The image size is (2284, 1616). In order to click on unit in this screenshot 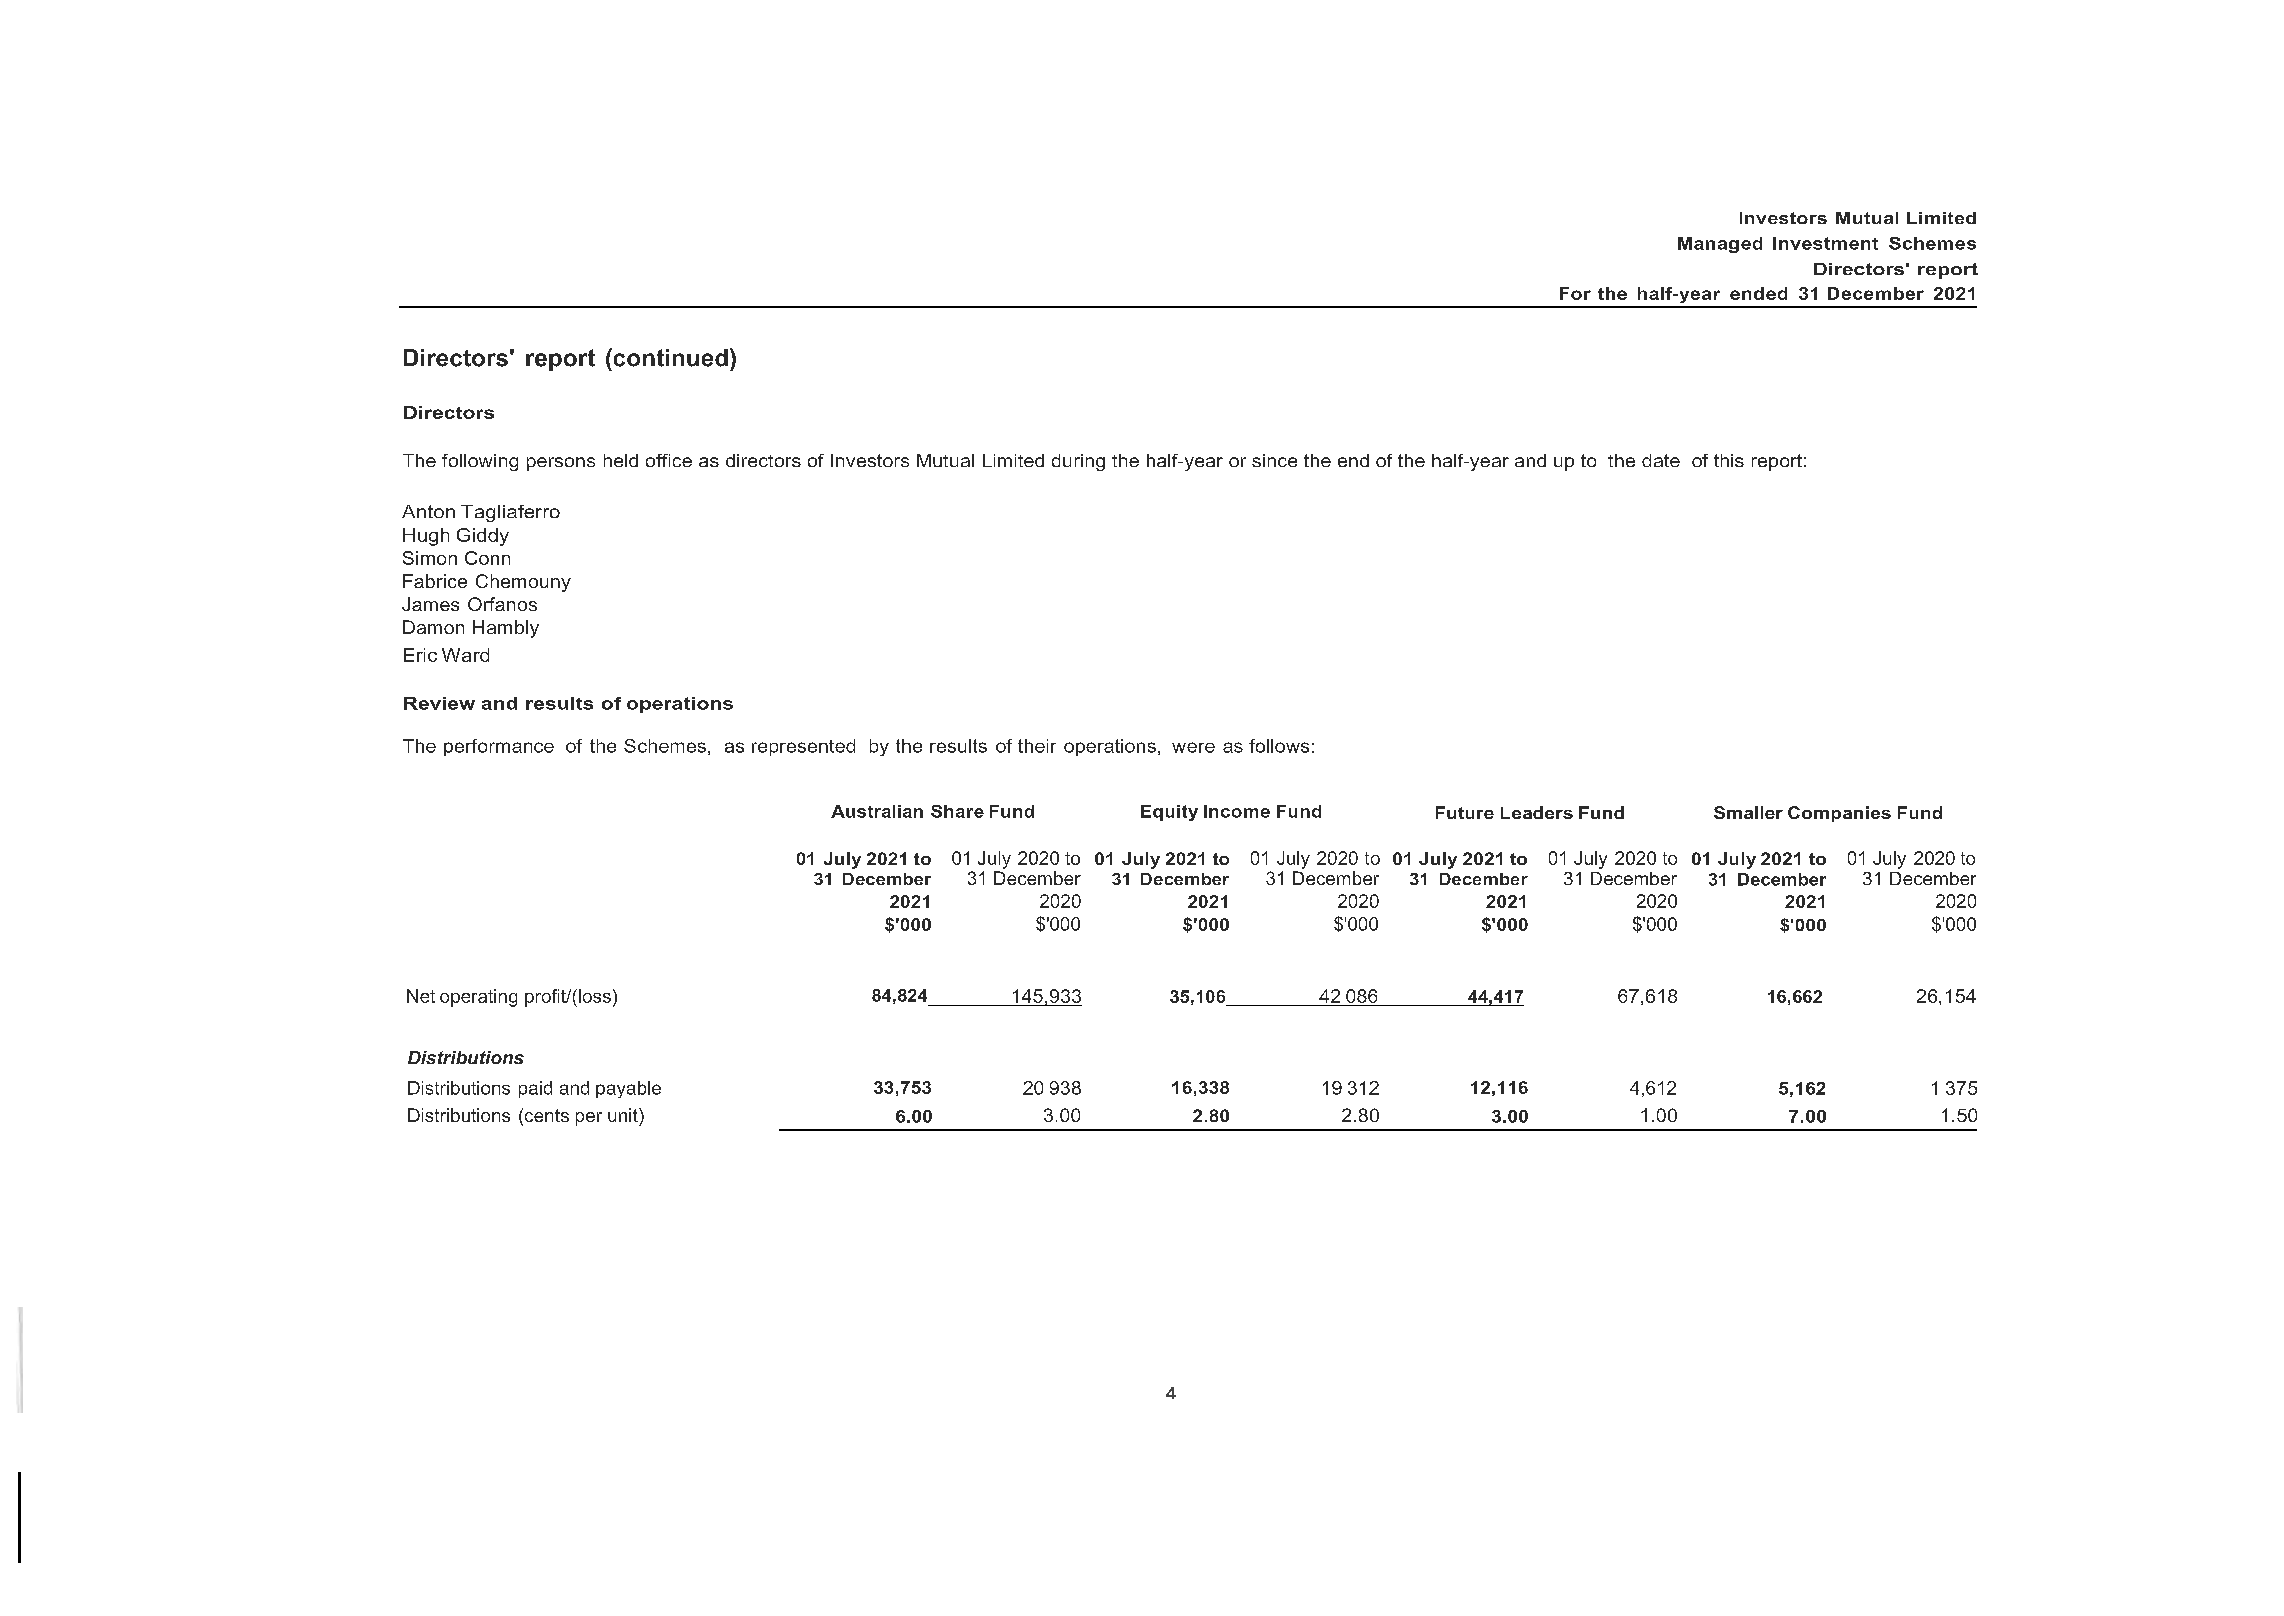, I will do `click(624, 1115)`.
